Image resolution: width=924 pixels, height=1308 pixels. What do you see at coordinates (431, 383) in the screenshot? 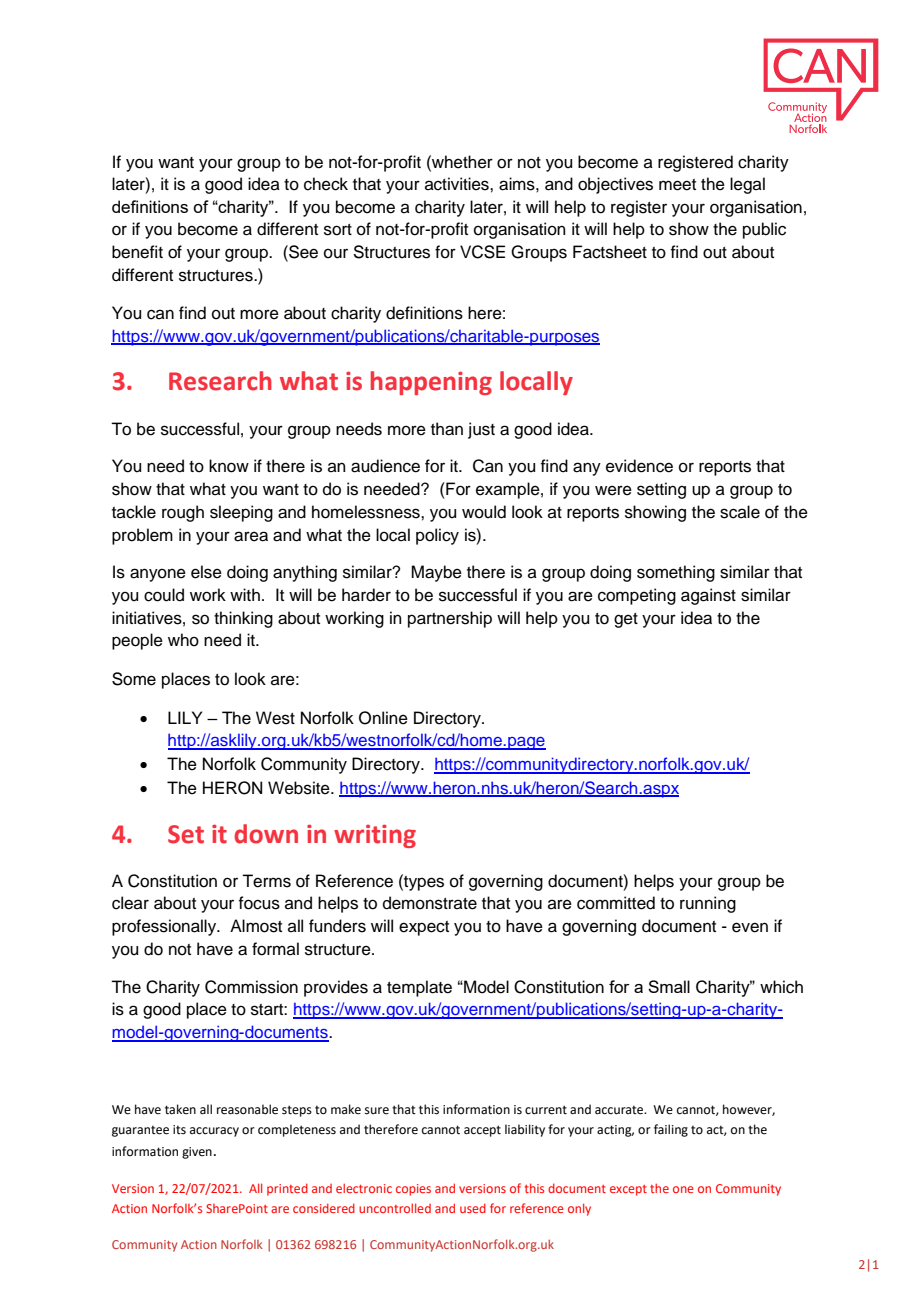
I see `happening` at bounding box center [431, 383].
